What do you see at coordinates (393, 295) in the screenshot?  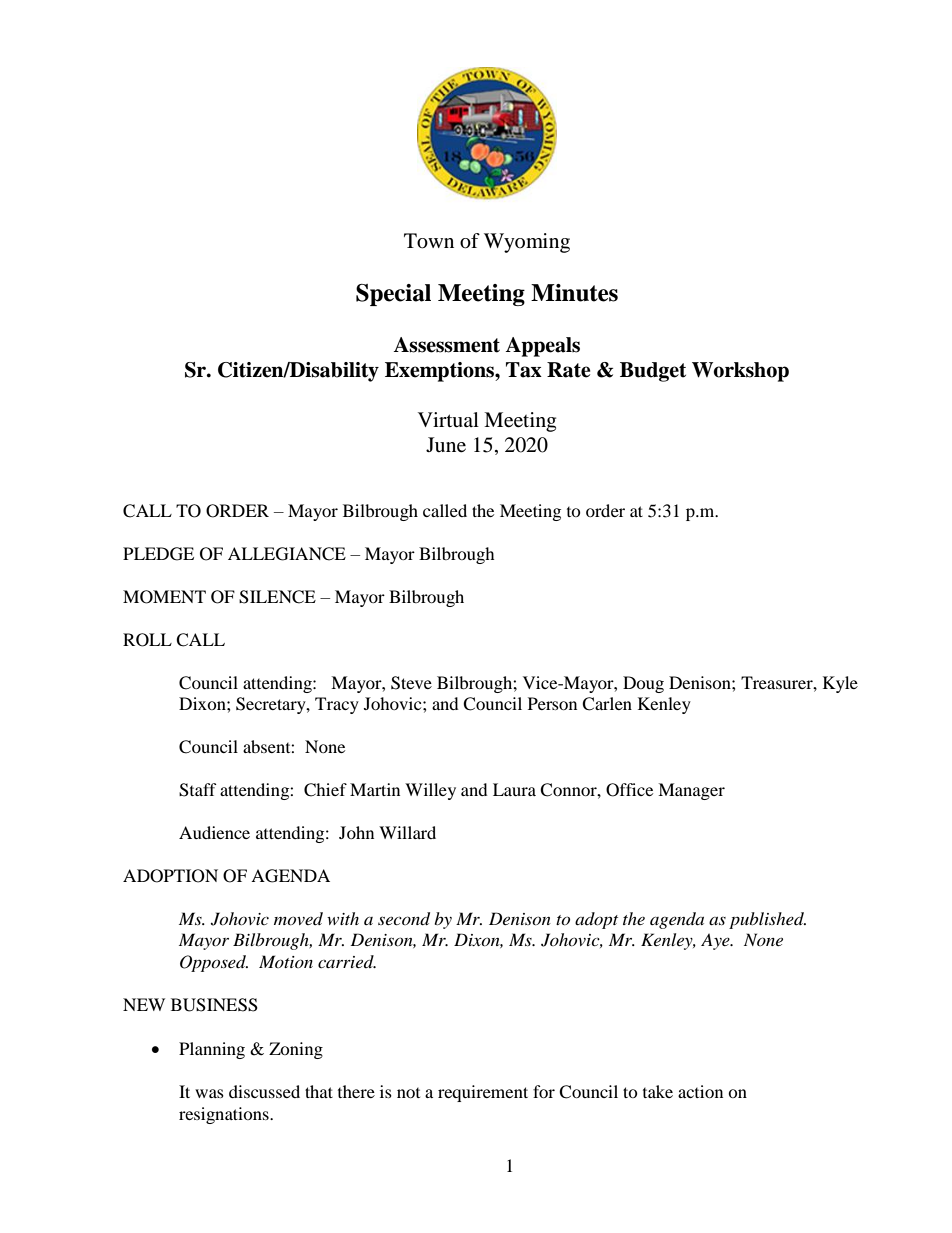 I see `Special` at bounding box center [393, 295].
